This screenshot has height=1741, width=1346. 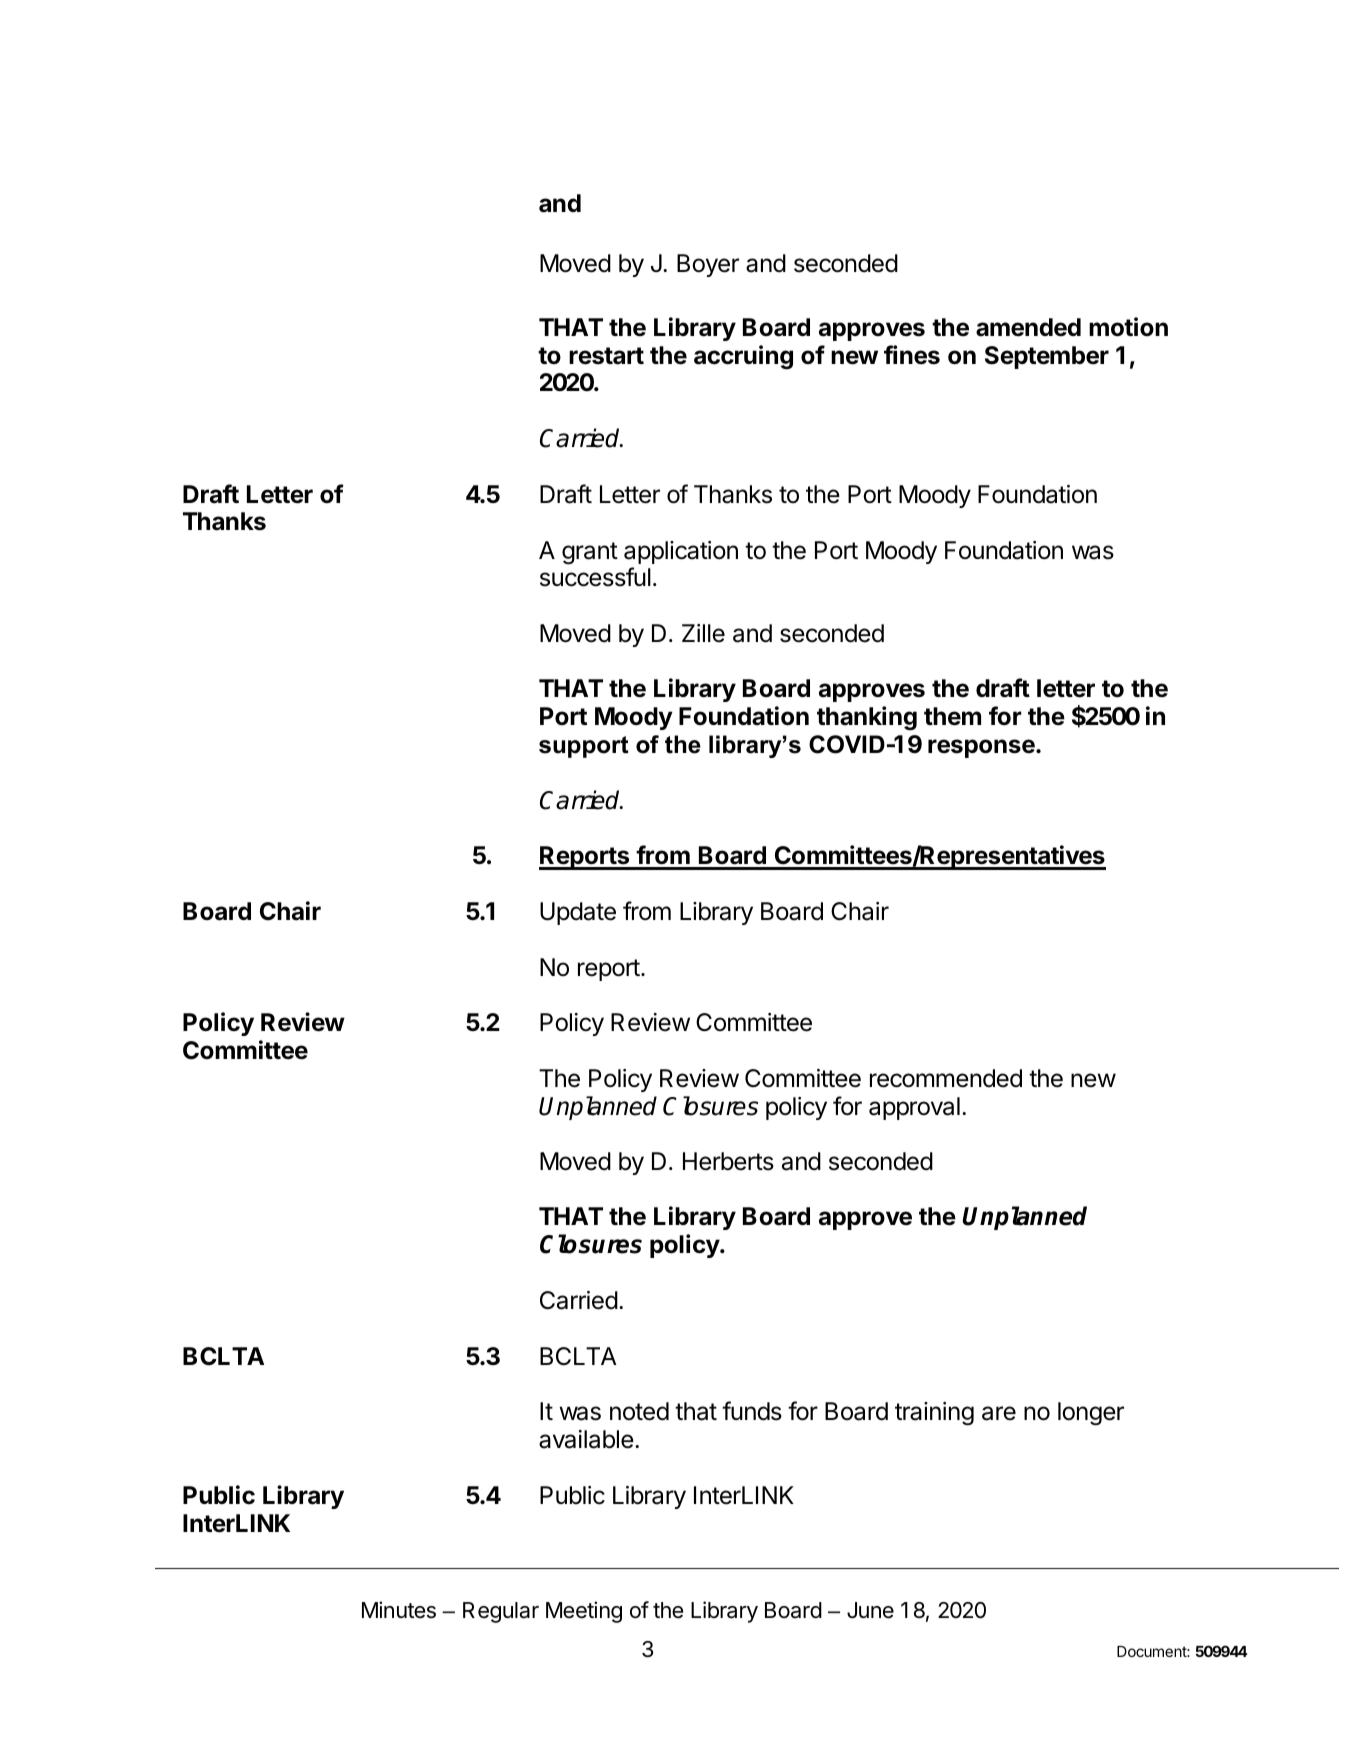 What do you see at coordinates (743, 357) in the screenshot?
I see `accruing` at bounding box center [743, 357].
